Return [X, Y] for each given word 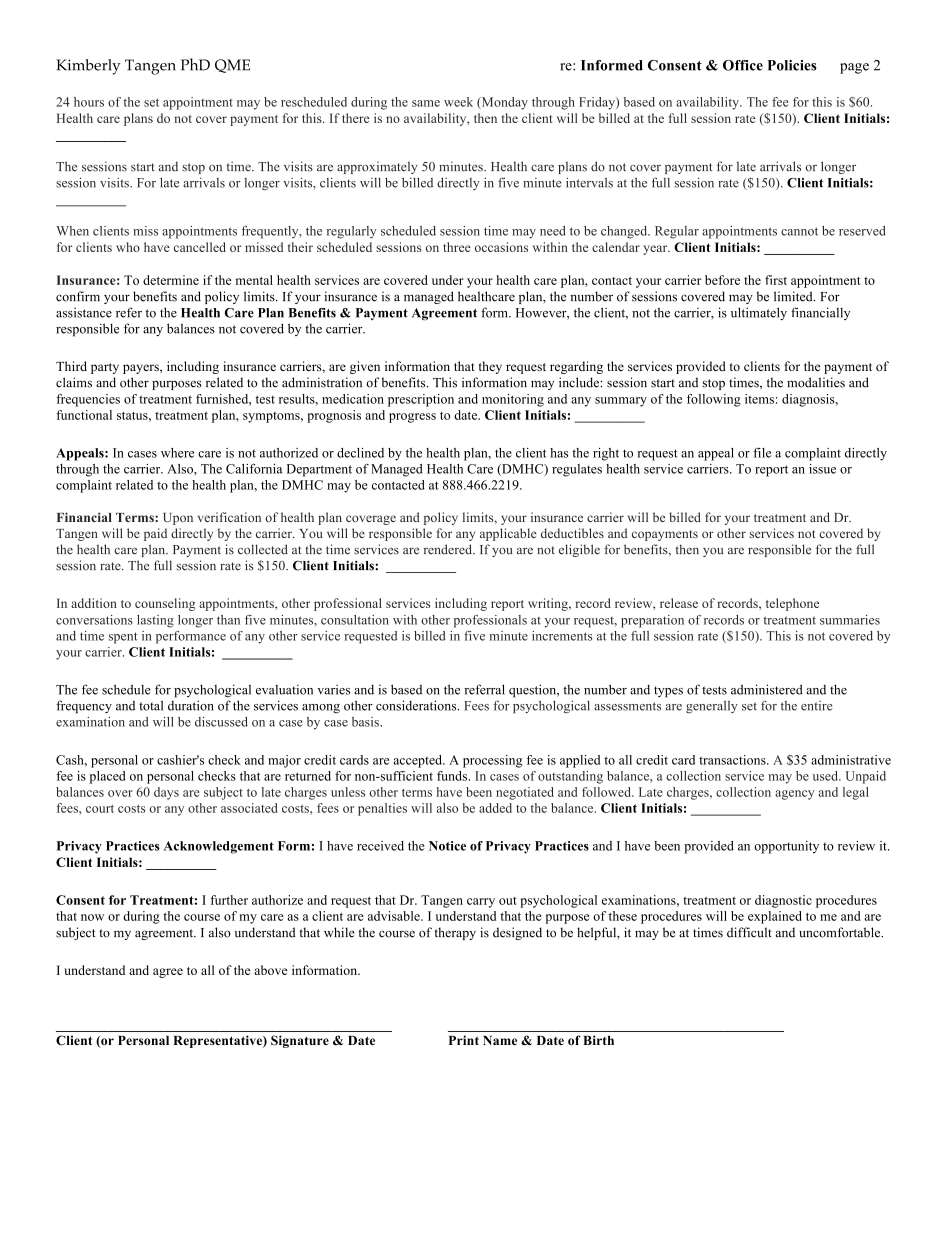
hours [89, 102]
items [759, 399]
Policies [792, 65]
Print [464, 1040]
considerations [417, 705]
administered [767, 689]
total [151, 705]
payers [142, 369]
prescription [421, 400]
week [458, 102]
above [270, 970]
